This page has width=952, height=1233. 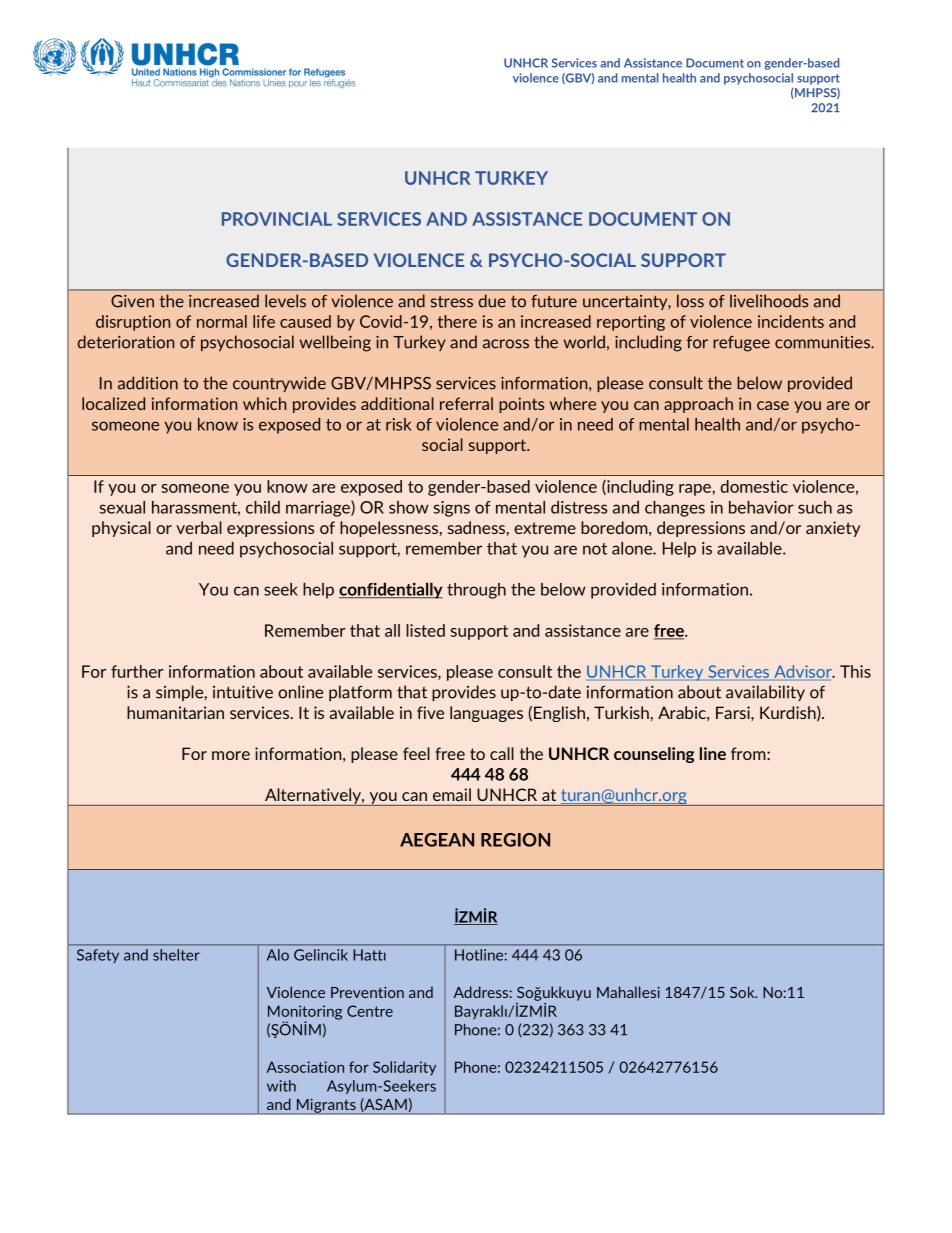 I want to click on PROVINCIAL, so click(x=277, y=219).
